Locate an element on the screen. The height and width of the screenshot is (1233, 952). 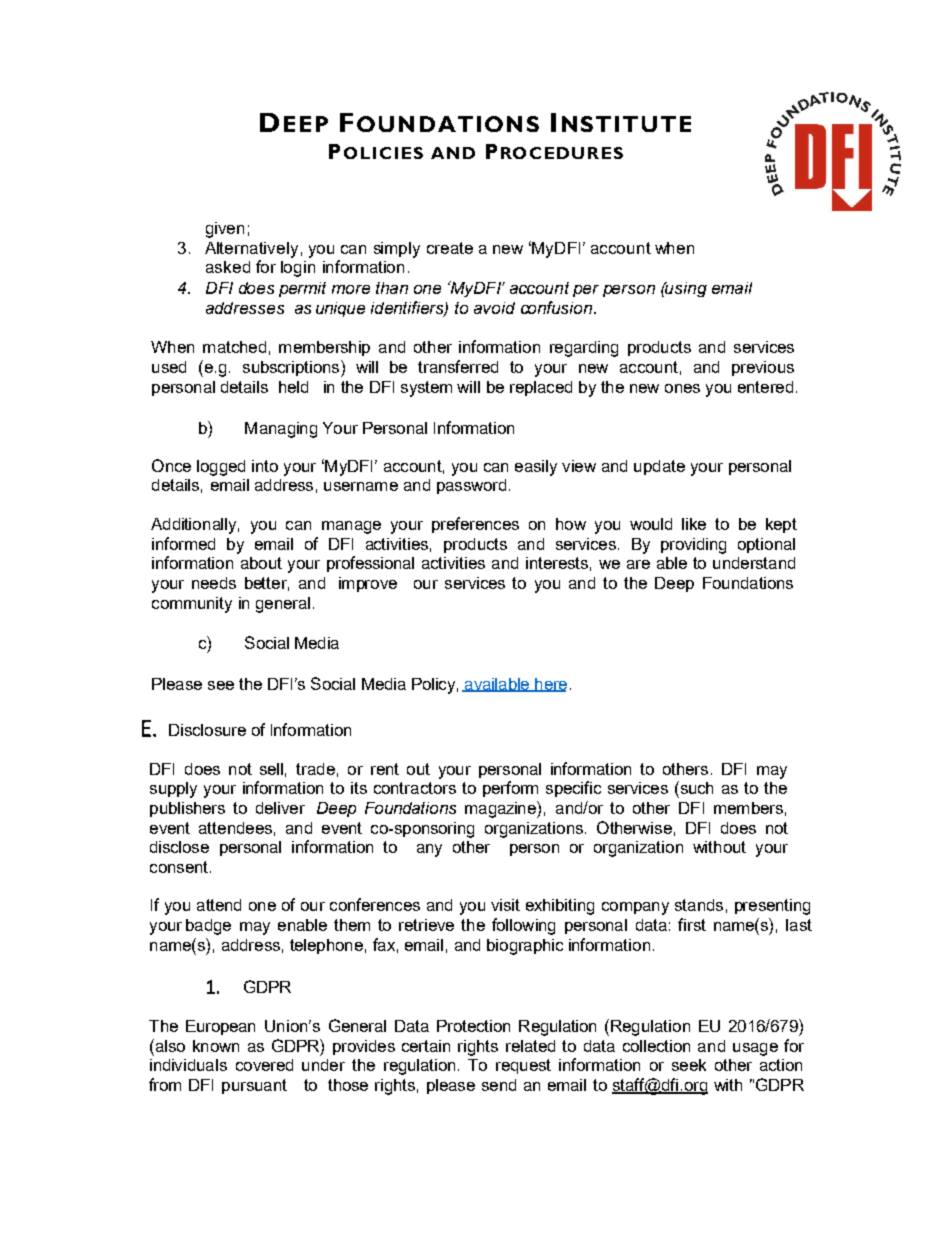
create is located at coordinates (450, 248).
